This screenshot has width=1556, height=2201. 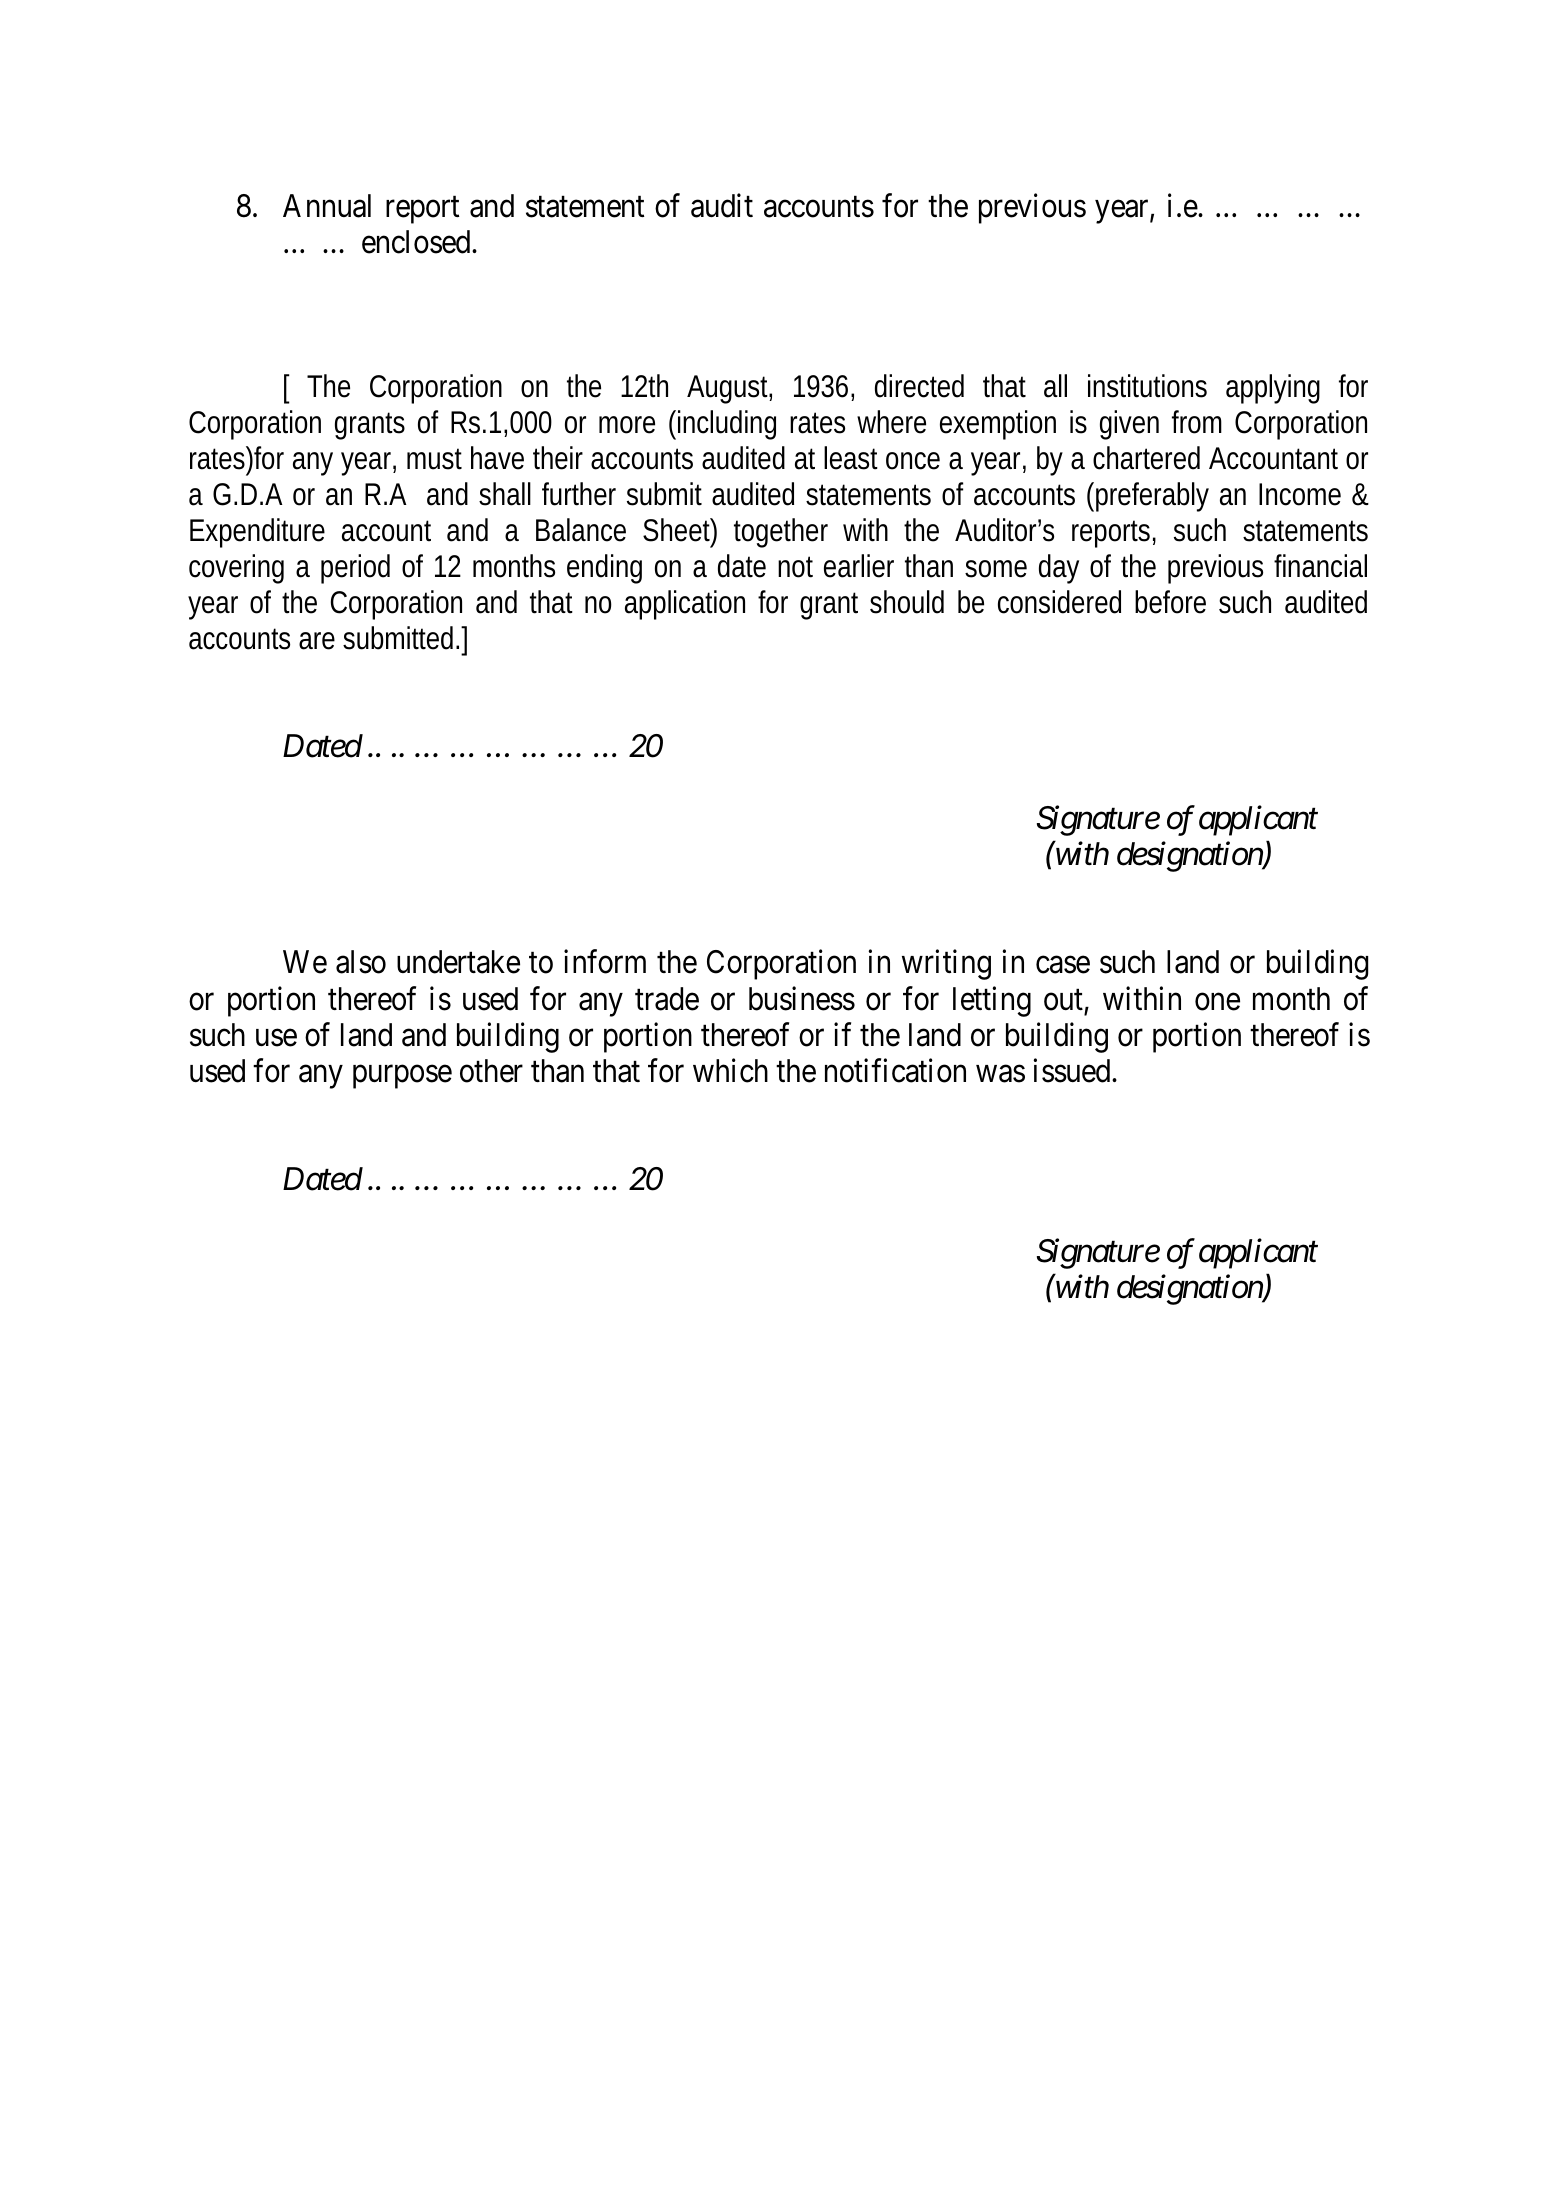 I want to click on August, so click(x=729, y=389).
